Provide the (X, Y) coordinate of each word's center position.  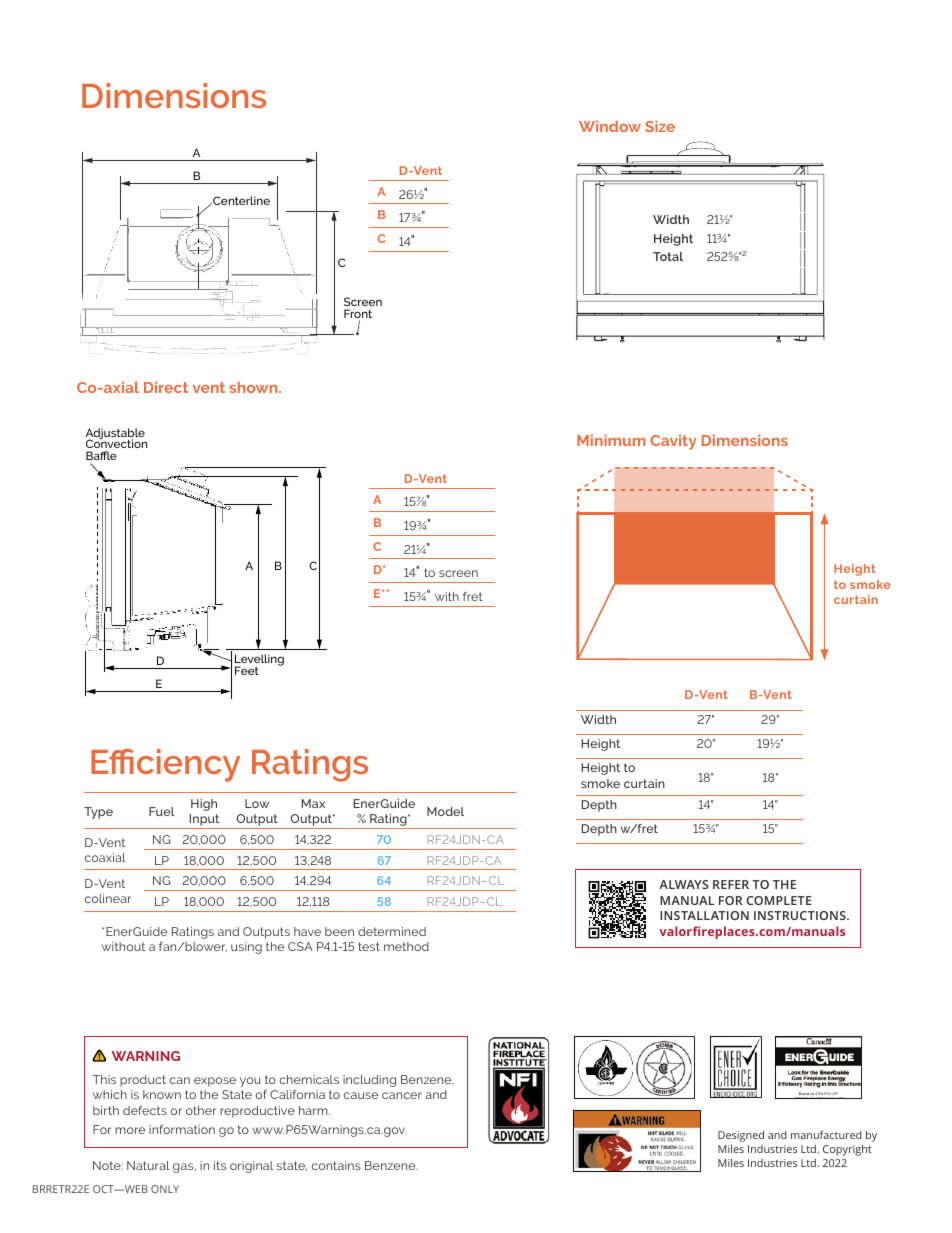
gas (184, 1168)
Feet (247, 670)
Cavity (673, 442)
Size (660, 126)
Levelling (259, 661)
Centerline (240, 200)
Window (610, 126)
